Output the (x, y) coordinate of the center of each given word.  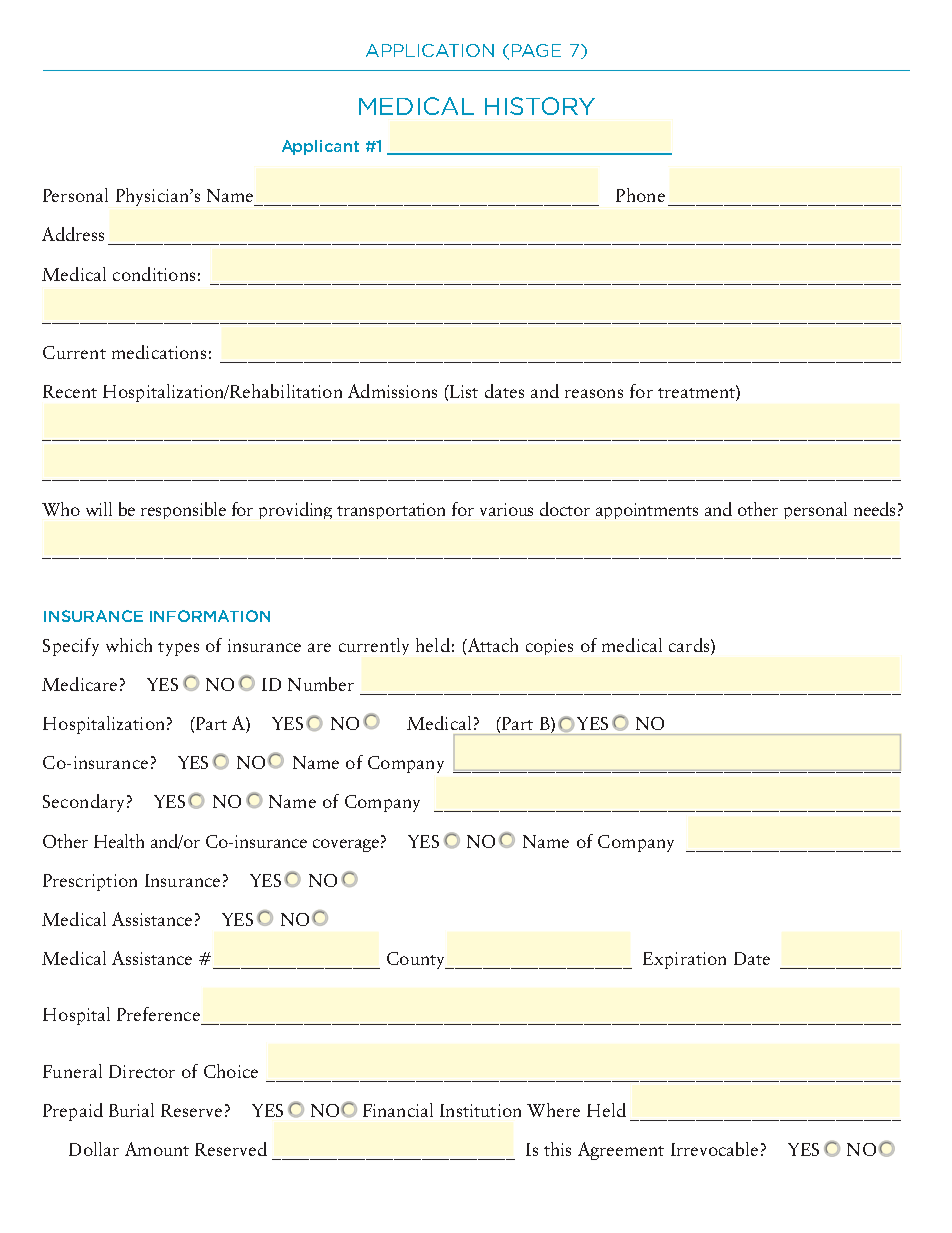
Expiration (684, 960)
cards (690, 645)
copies (549, 647)
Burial (131, 1110)
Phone (640, 195)
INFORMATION (210, 616)
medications (159, 352)
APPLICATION (430, 50)
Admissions (392, 391)
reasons (594, 393)
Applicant (320, 147)
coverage (346, 845)
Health (119, 841)
